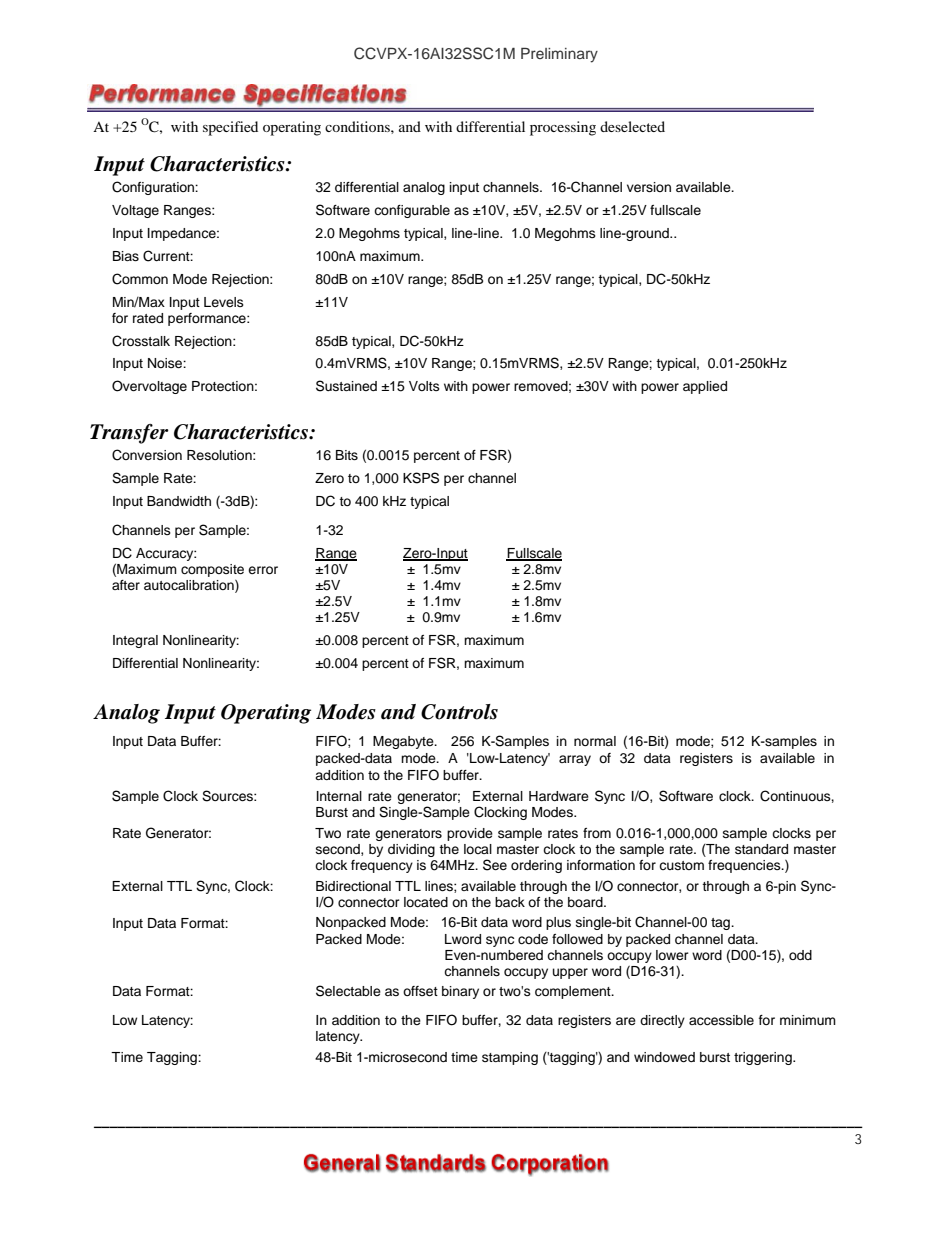  Describe the element at coordinates (212, 570) in the screenshot. I see `composite` at that location.
